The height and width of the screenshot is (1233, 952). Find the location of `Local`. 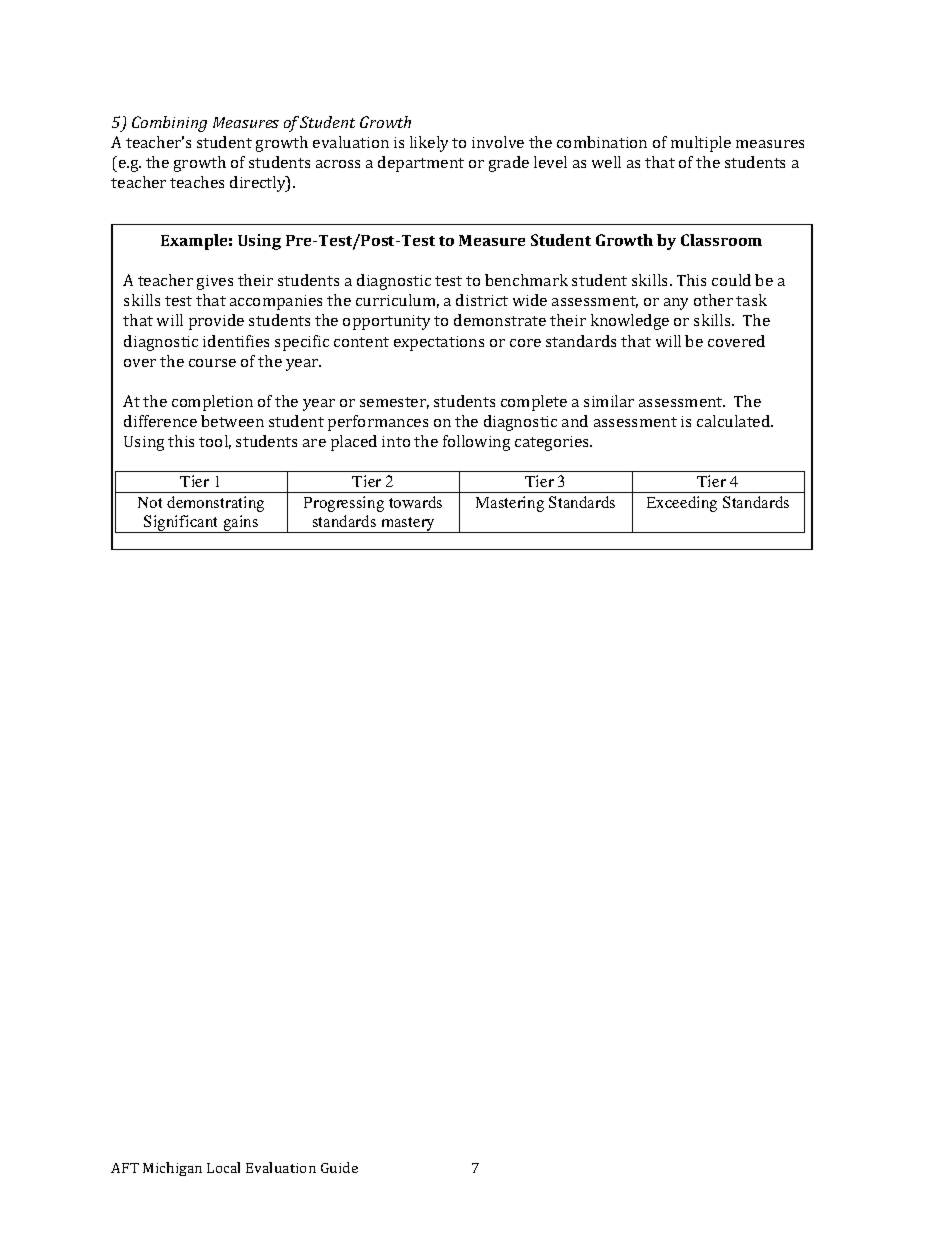

Local is located at coordinates (223, 1167).
